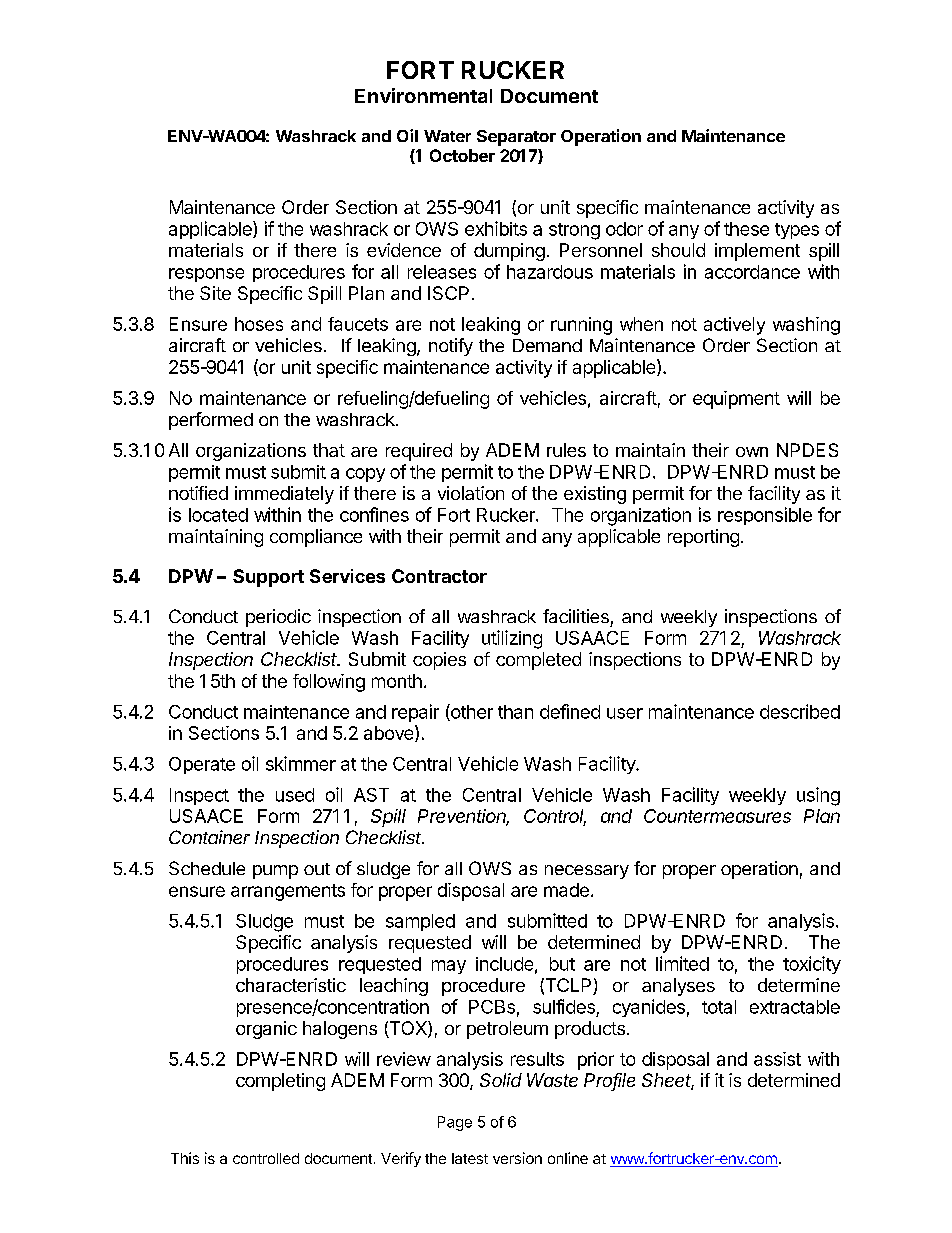  I want to click on reporting, so click(703, 538).
